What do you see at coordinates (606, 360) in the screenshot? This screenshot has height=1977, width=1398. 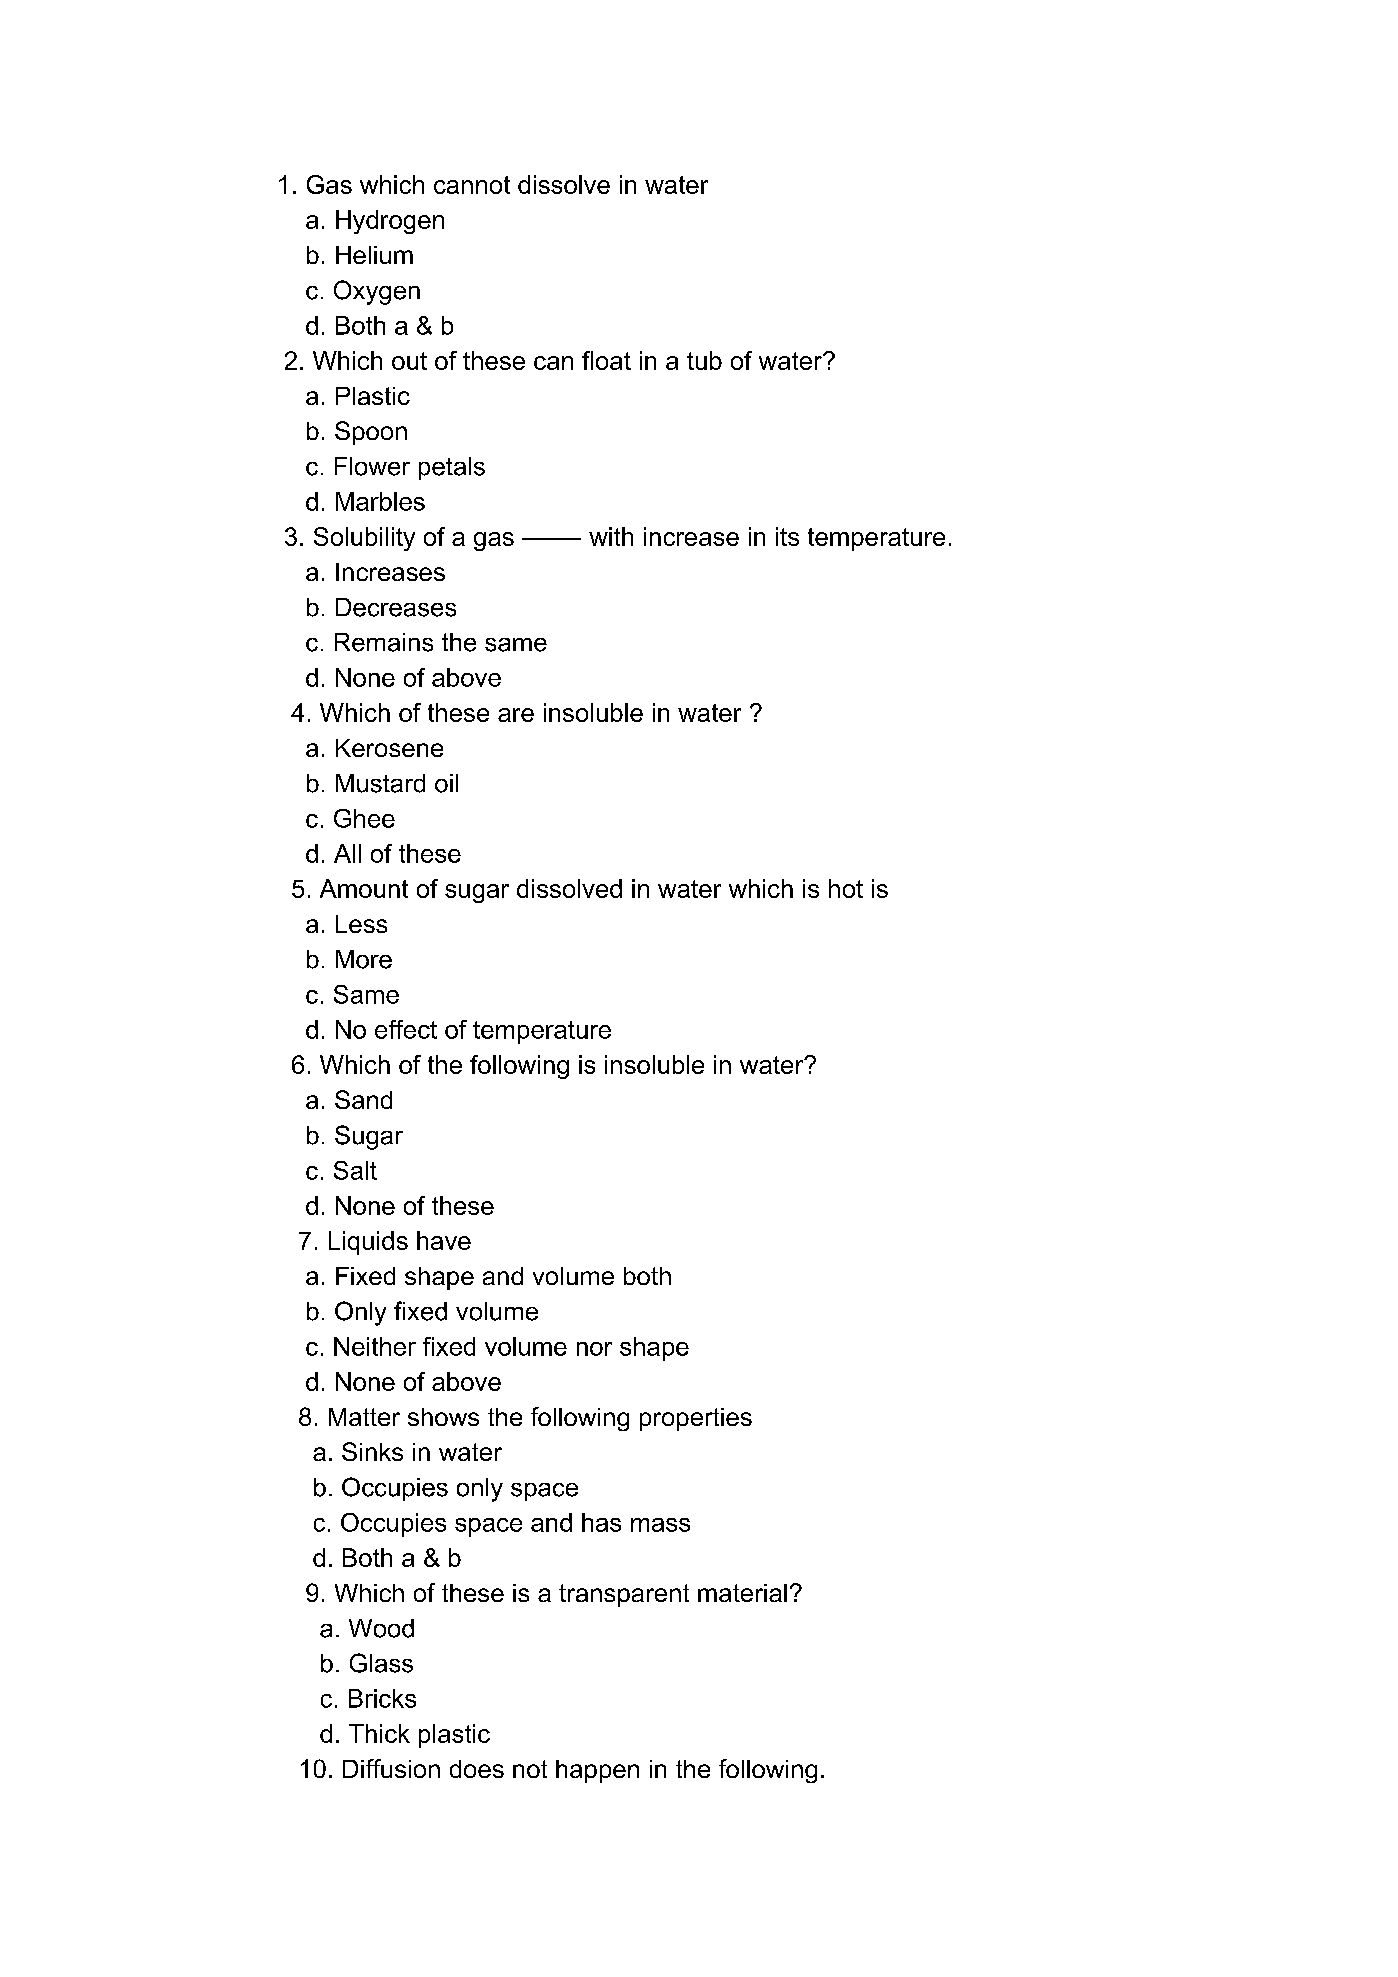 I see `float` at bounding box center [606, 360].
